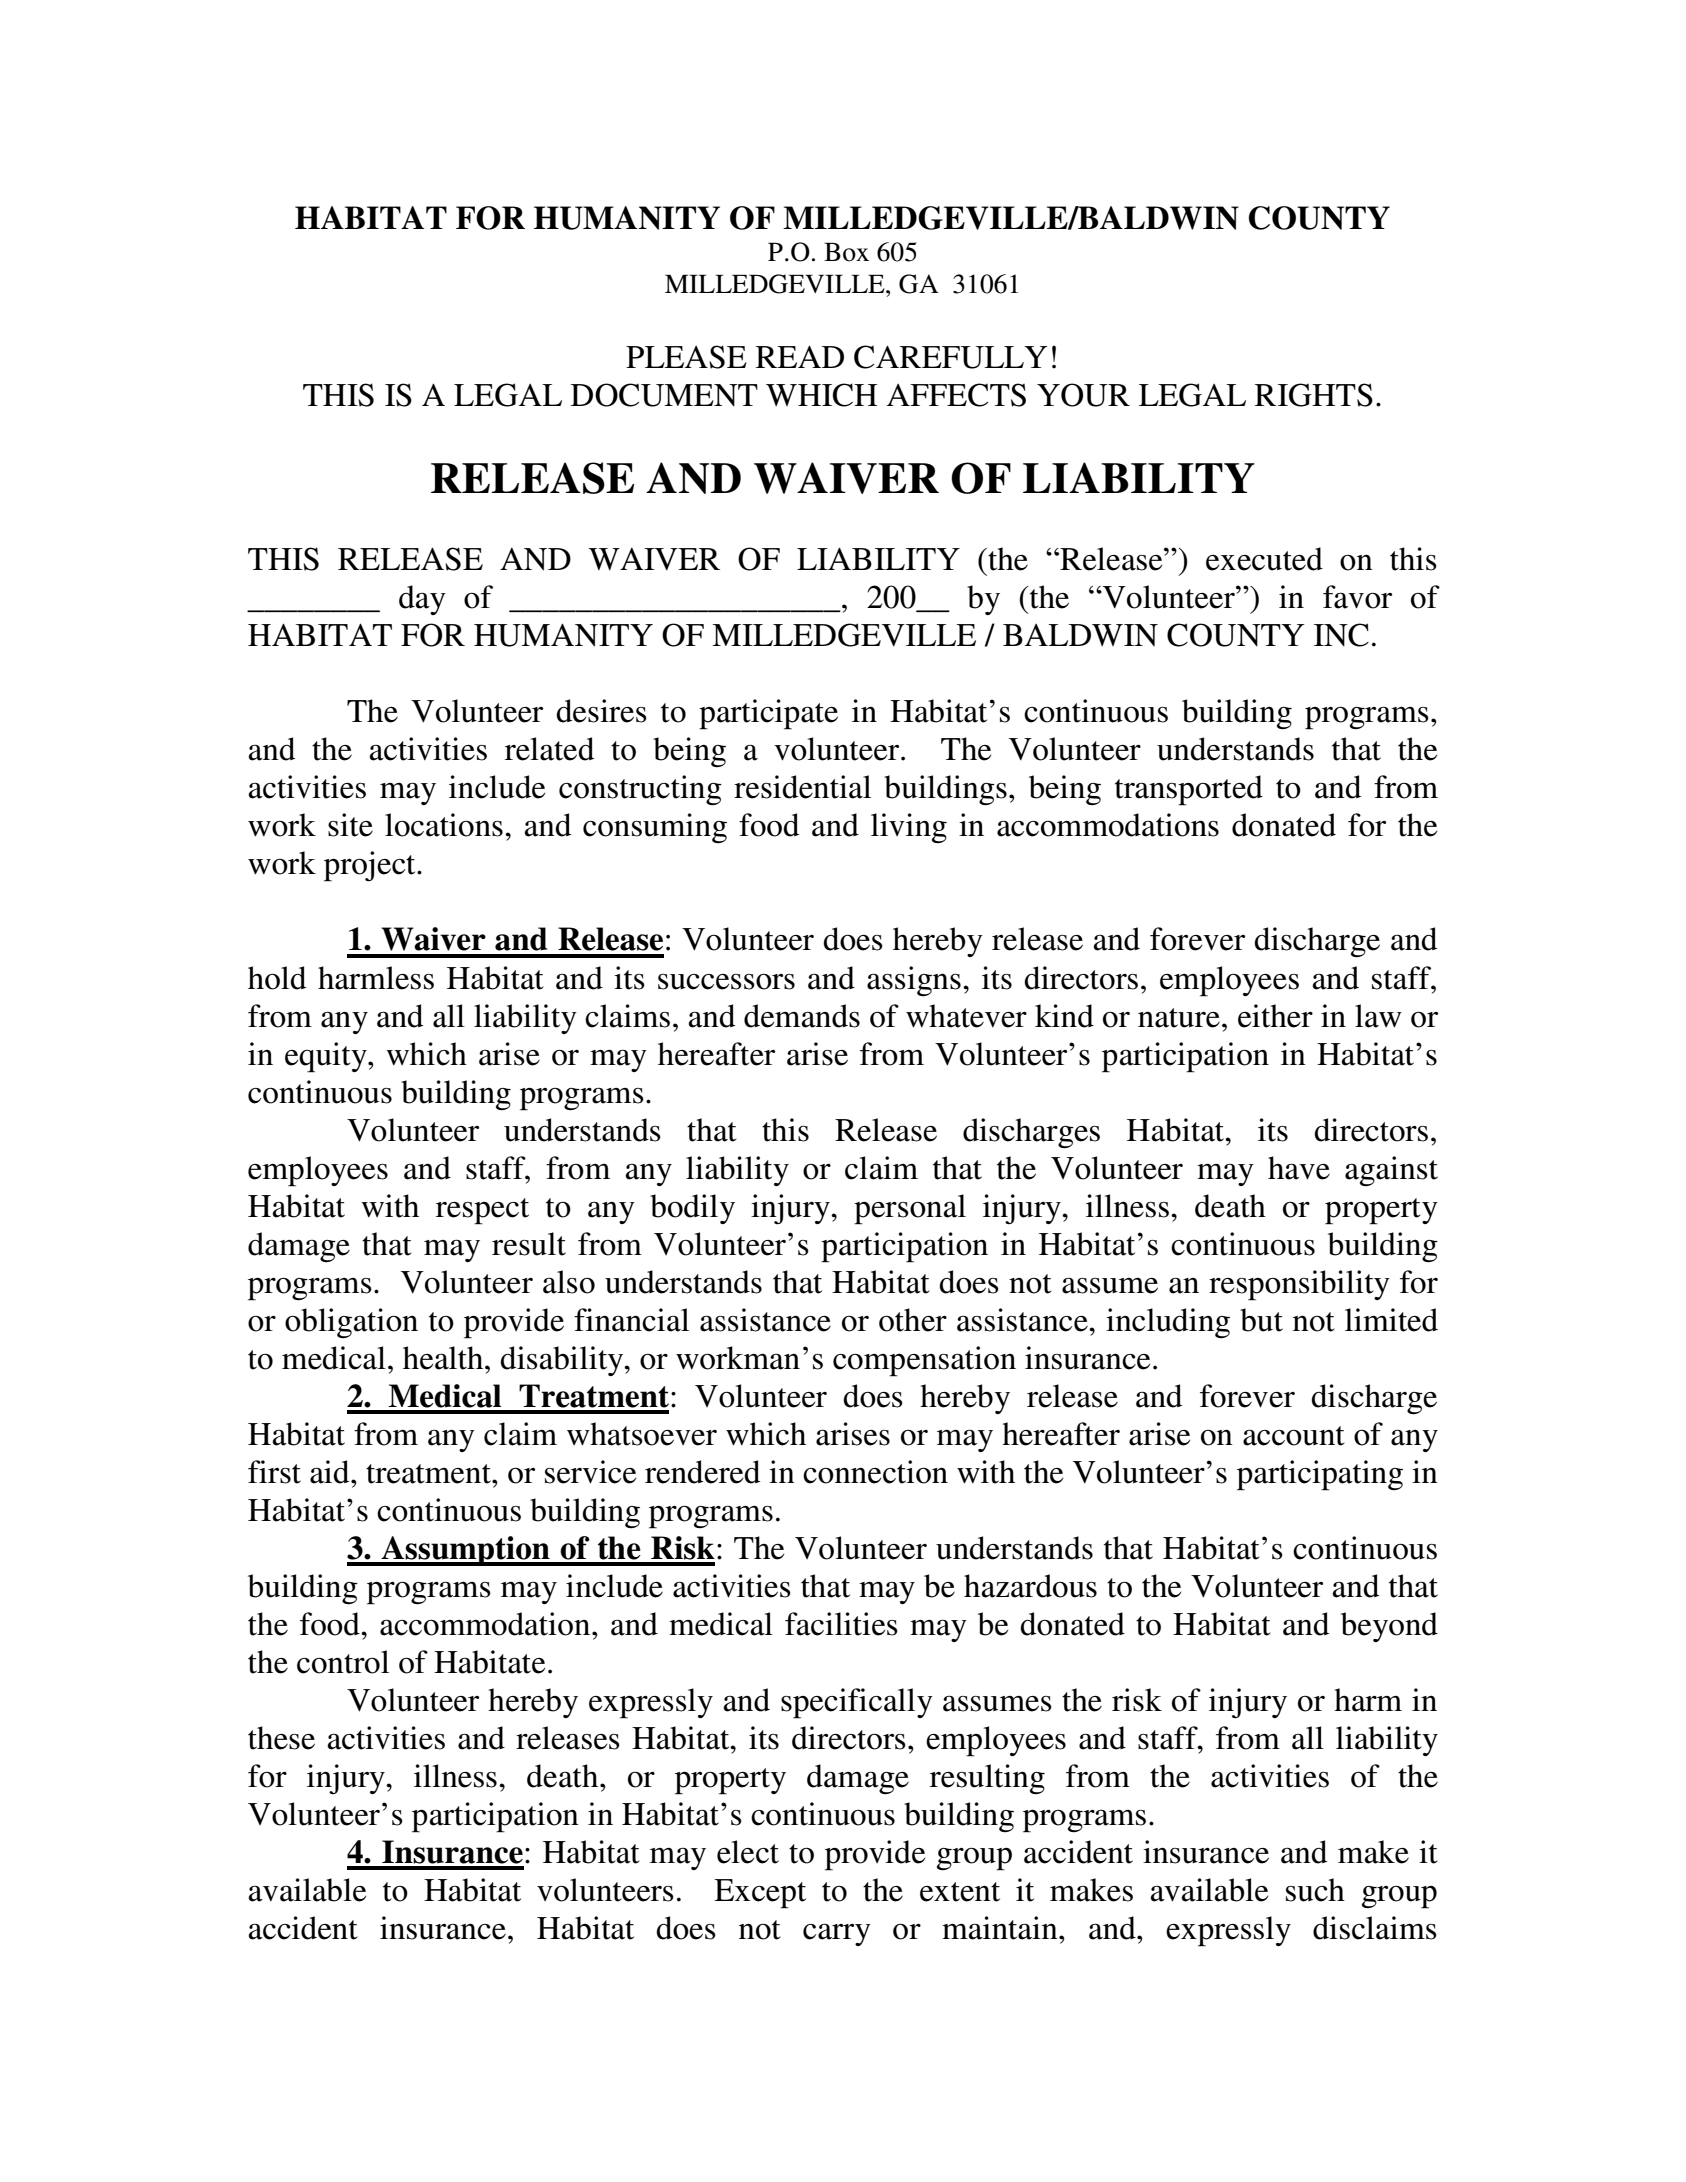 The image size is (1686, 2182). What do you see at coordinates (1314, 395) in the screenshot?
I see `RIGHTS` at bounding box center [1314, 395].
